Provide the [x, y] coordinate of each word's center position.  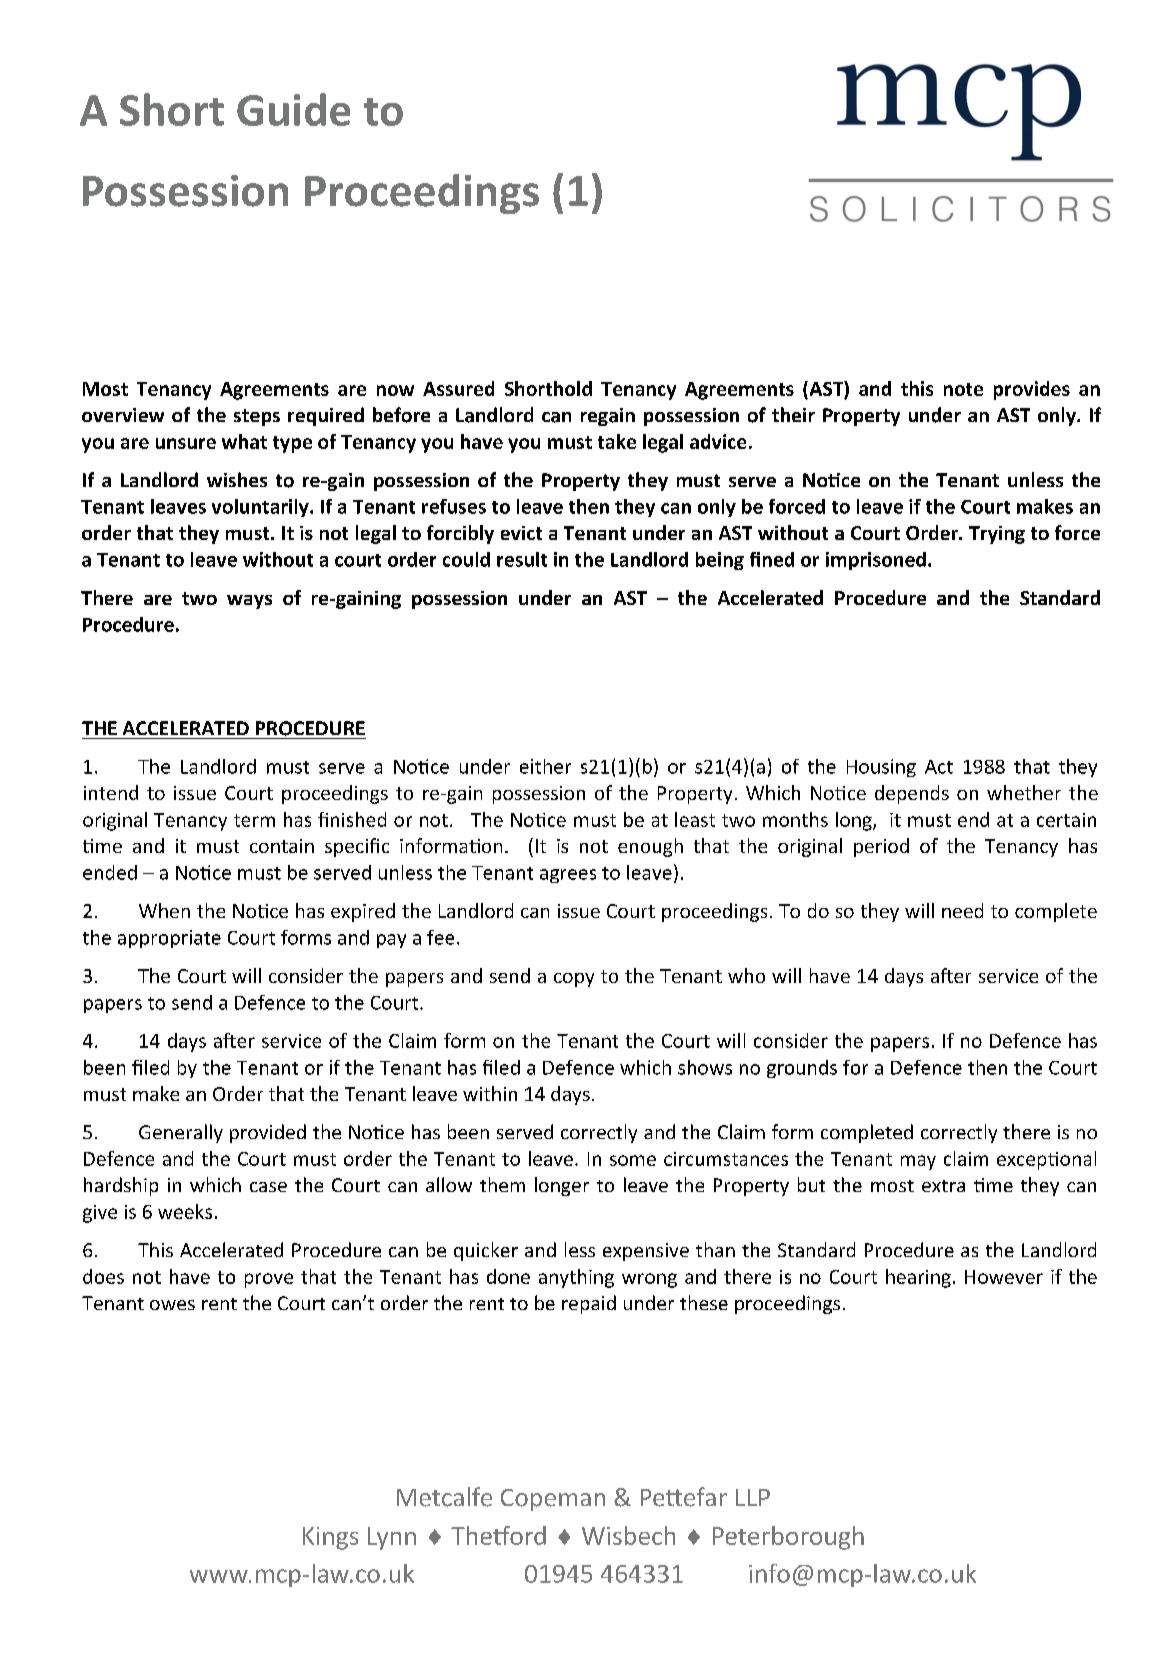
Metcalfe [444, 1497]
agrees [568, 876]
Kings [330, 1538]
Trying [997, 535]
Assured [458, 388]
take [617, 441]
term [254, 820]
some [633, 1160]
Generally [181, 1133]
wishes [237, 479]
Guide [293, 109]
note [963, 389]
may [918, 1162]
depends [912, 794]
